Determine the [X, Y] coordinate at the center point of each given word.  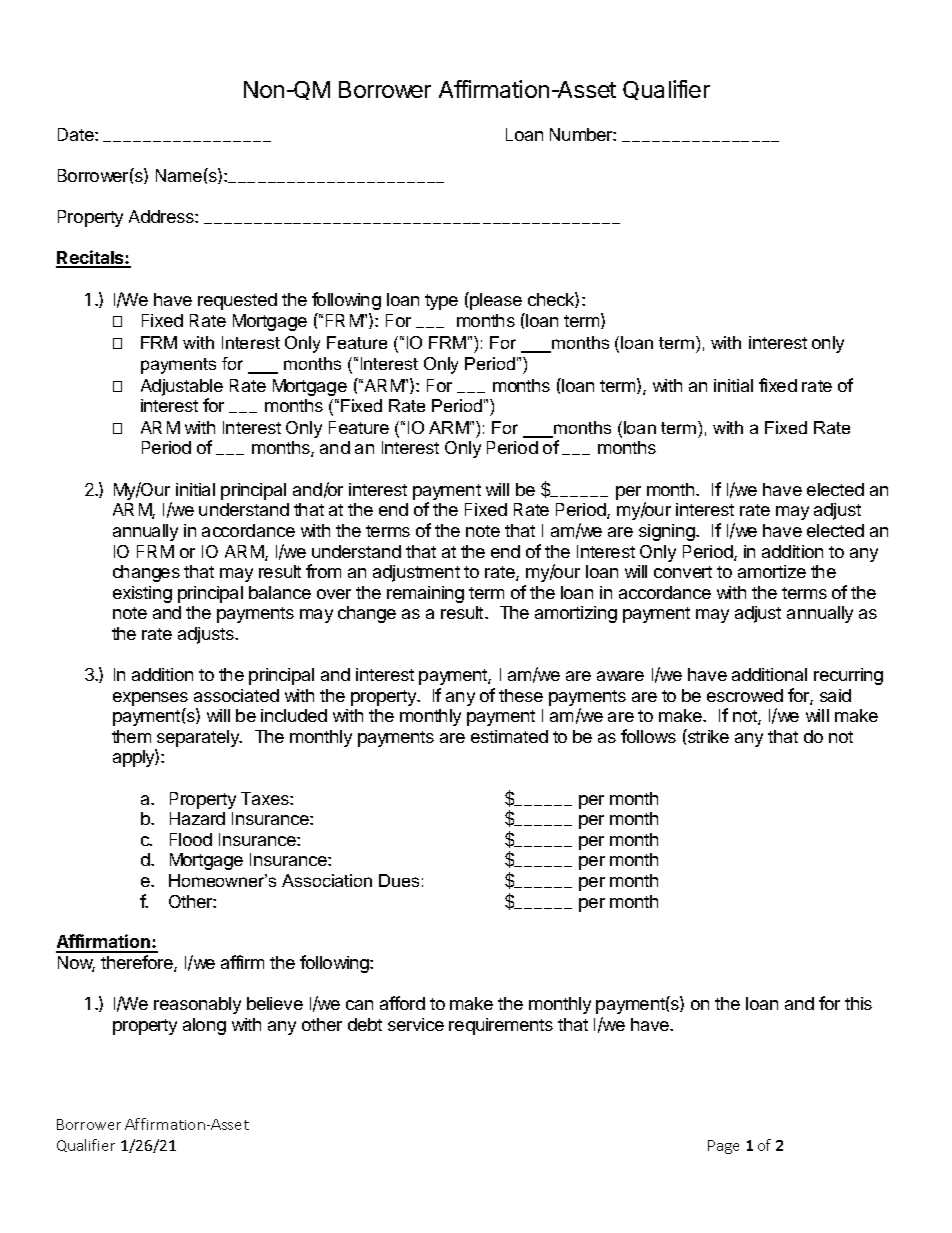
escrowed [745, 695]
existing [142, 594]
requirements [501, 1026]
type [441, 302]
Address [162, 216]
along [204, 1026]
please [495, 301]
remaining [425, 594]
